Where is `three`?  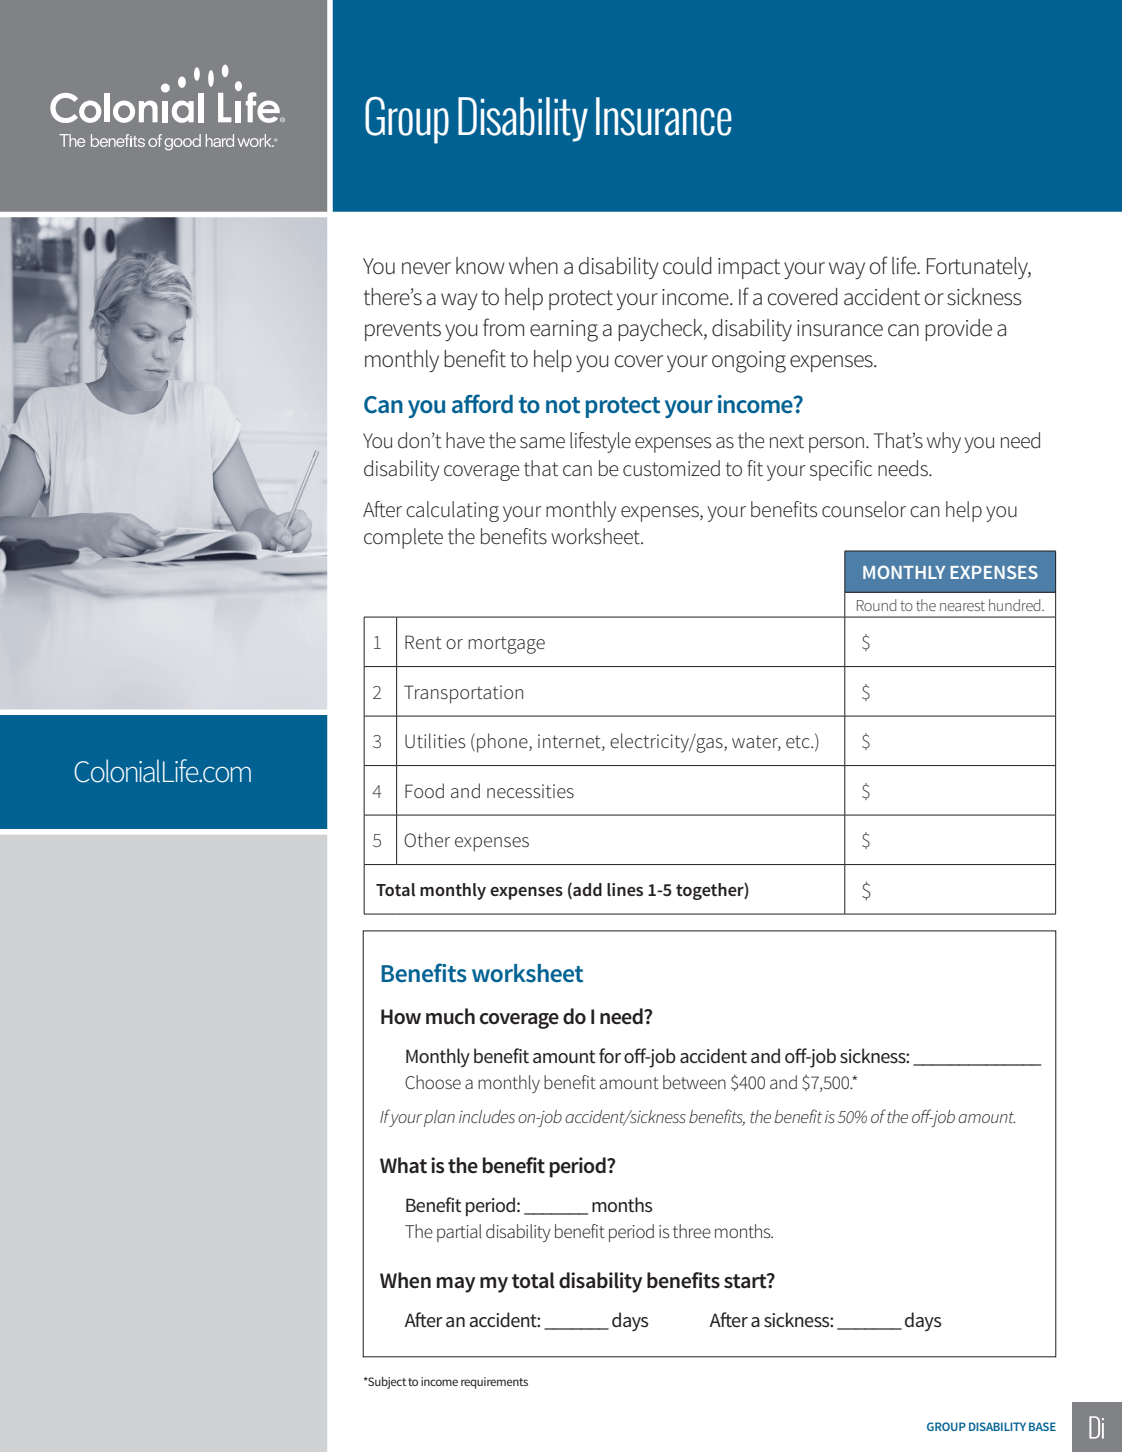 three is located at coordinates (692, 1231).
